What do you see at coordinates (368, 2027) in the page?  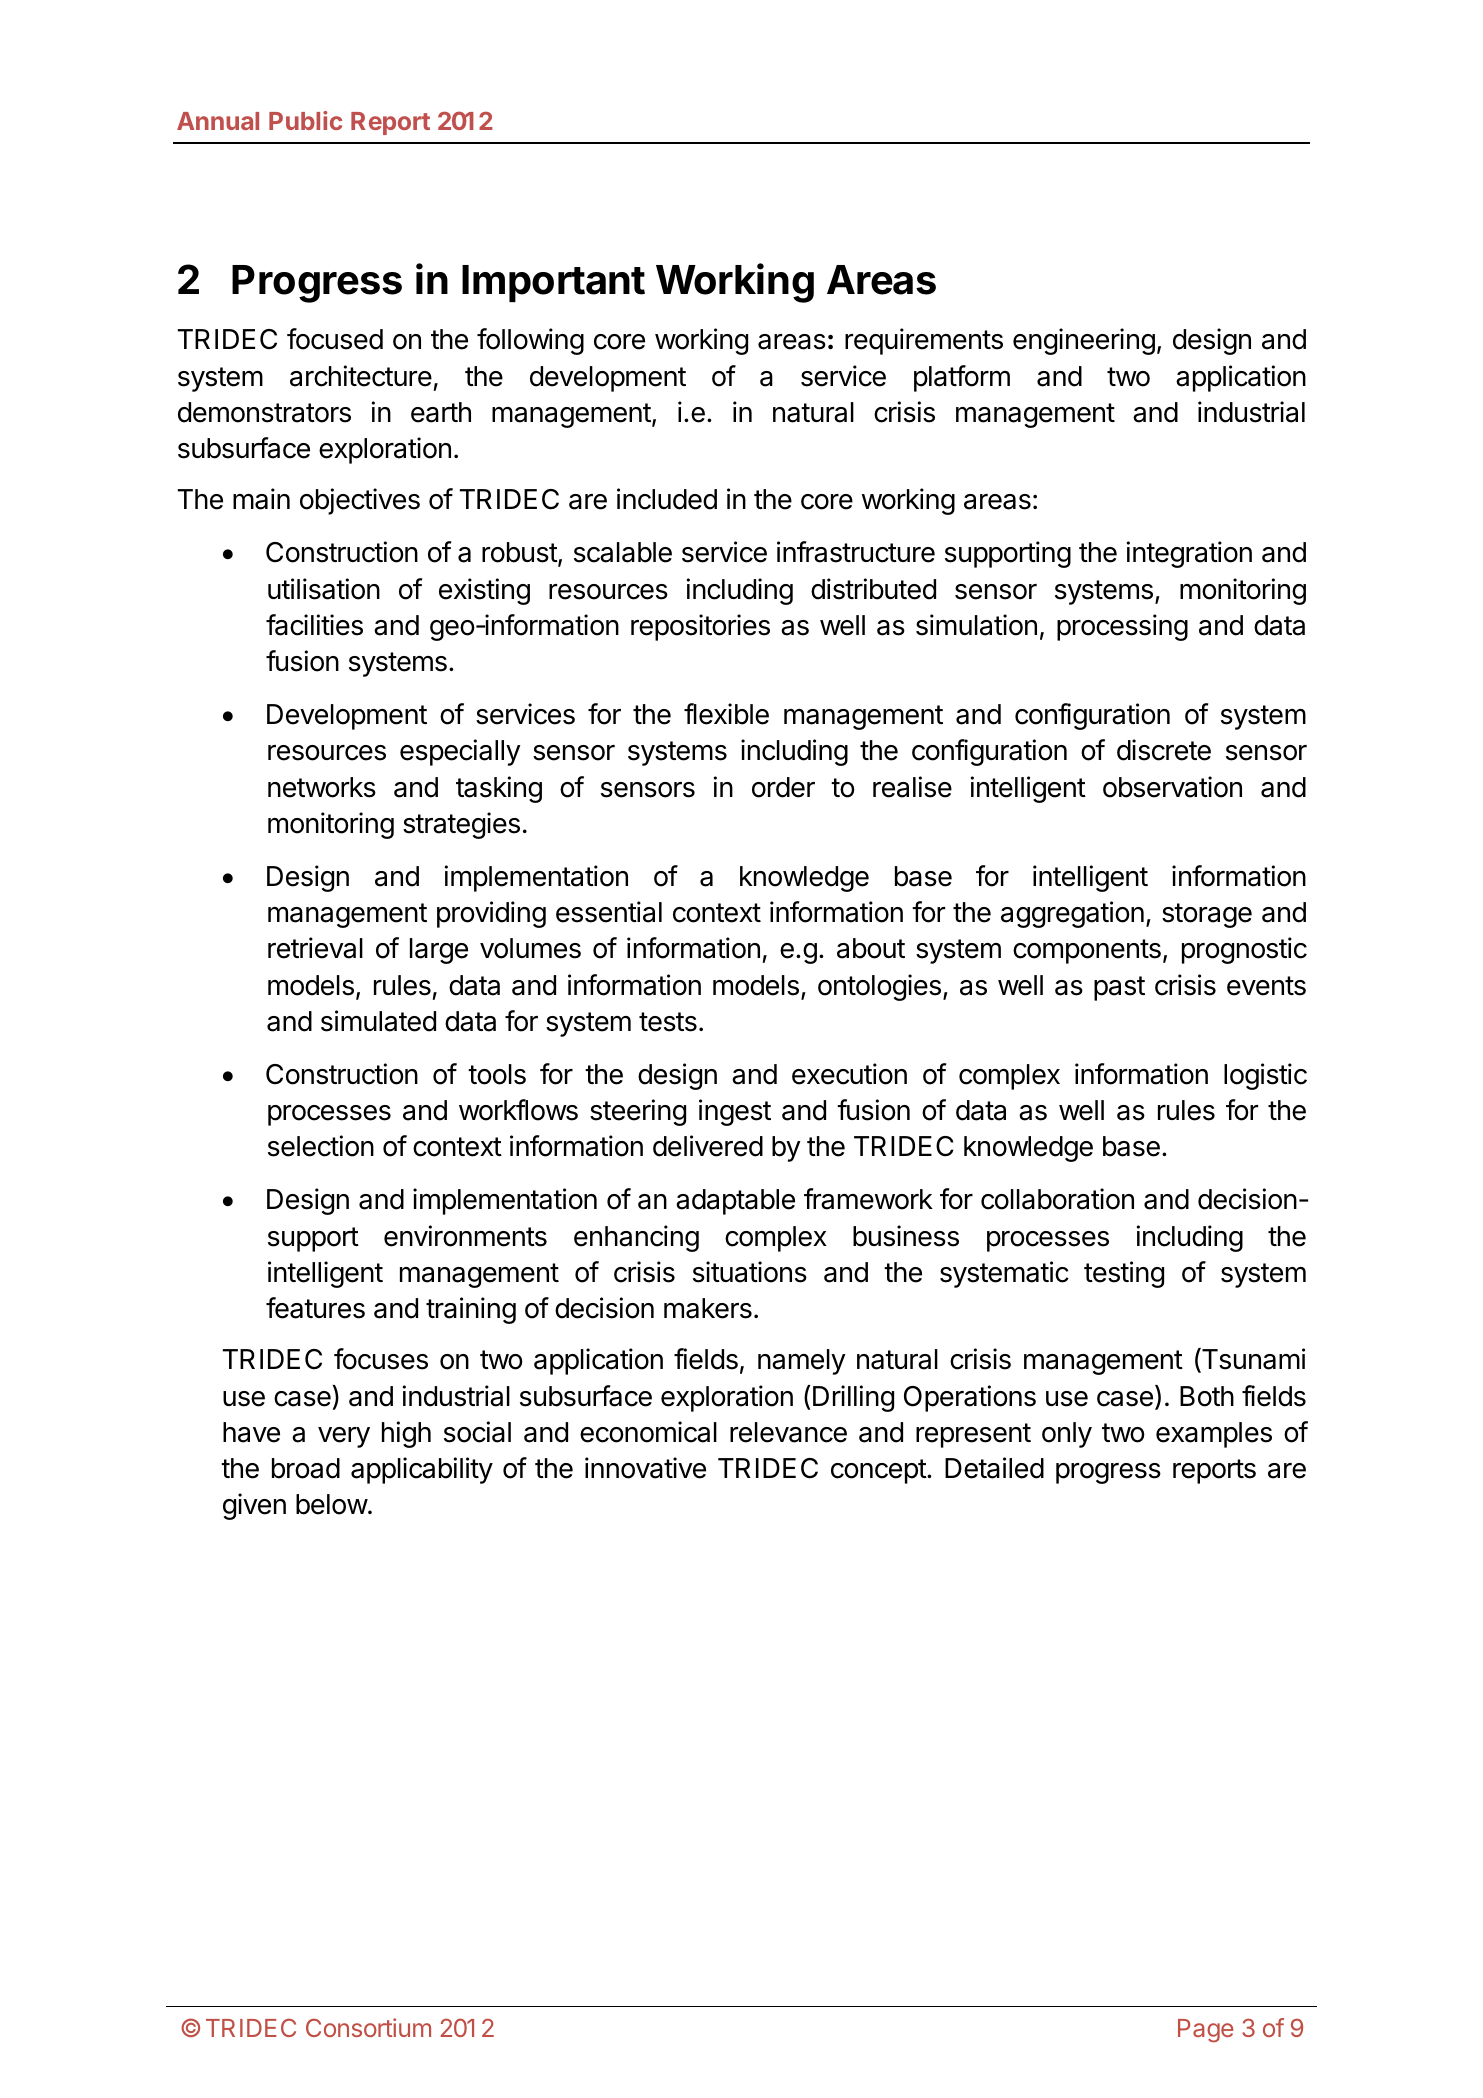 I see `Consortium` at bounding box center [368, 2027].
